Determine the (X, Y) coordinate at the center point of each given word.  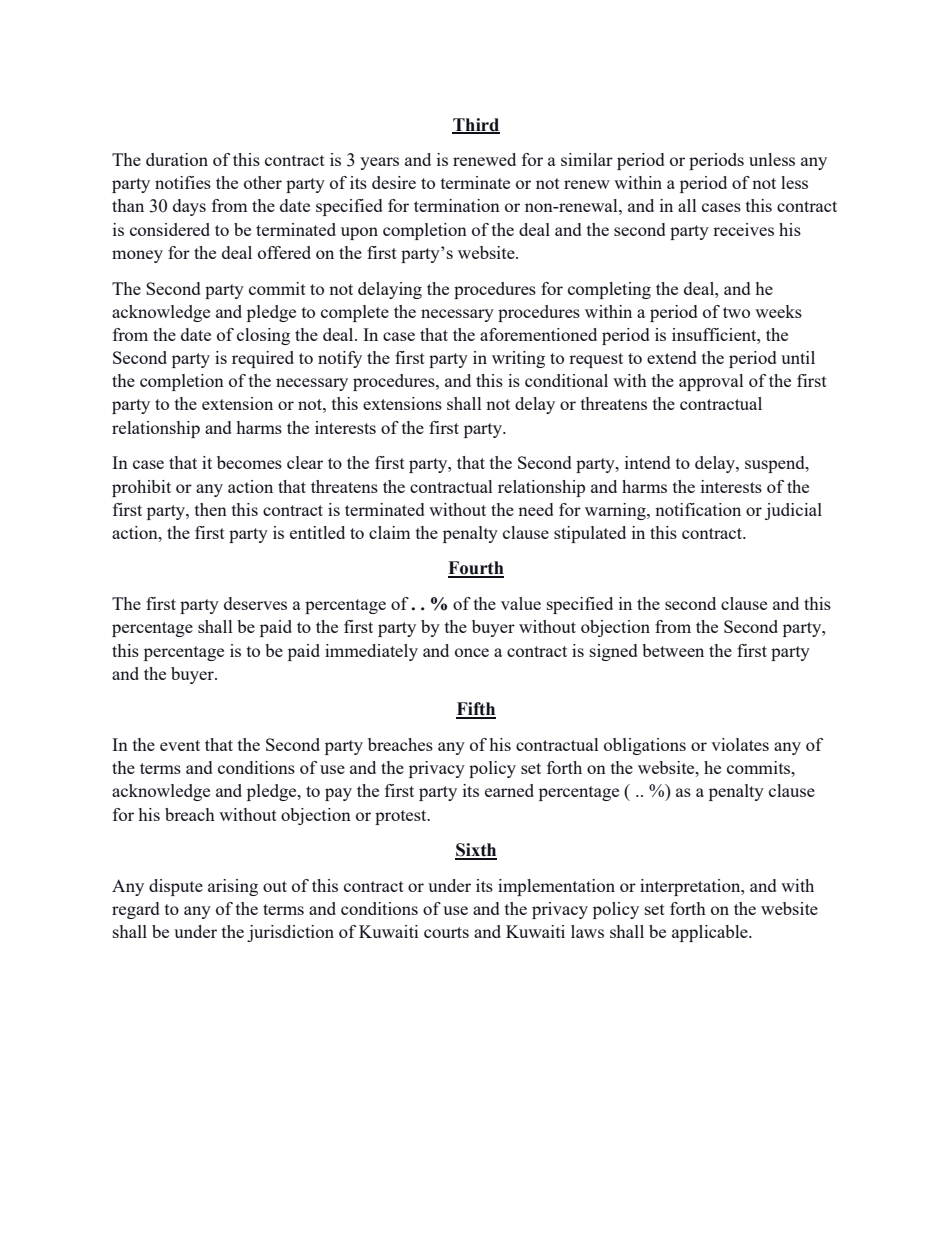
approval (711, 382)
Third (476, 125)
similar (587, 159)
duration (177, 159)
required (263, 359)
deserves (255, 603)
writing (518, 359)
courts (446, 932)
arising (233, 887)
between (673, 650)
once (472, 652)
